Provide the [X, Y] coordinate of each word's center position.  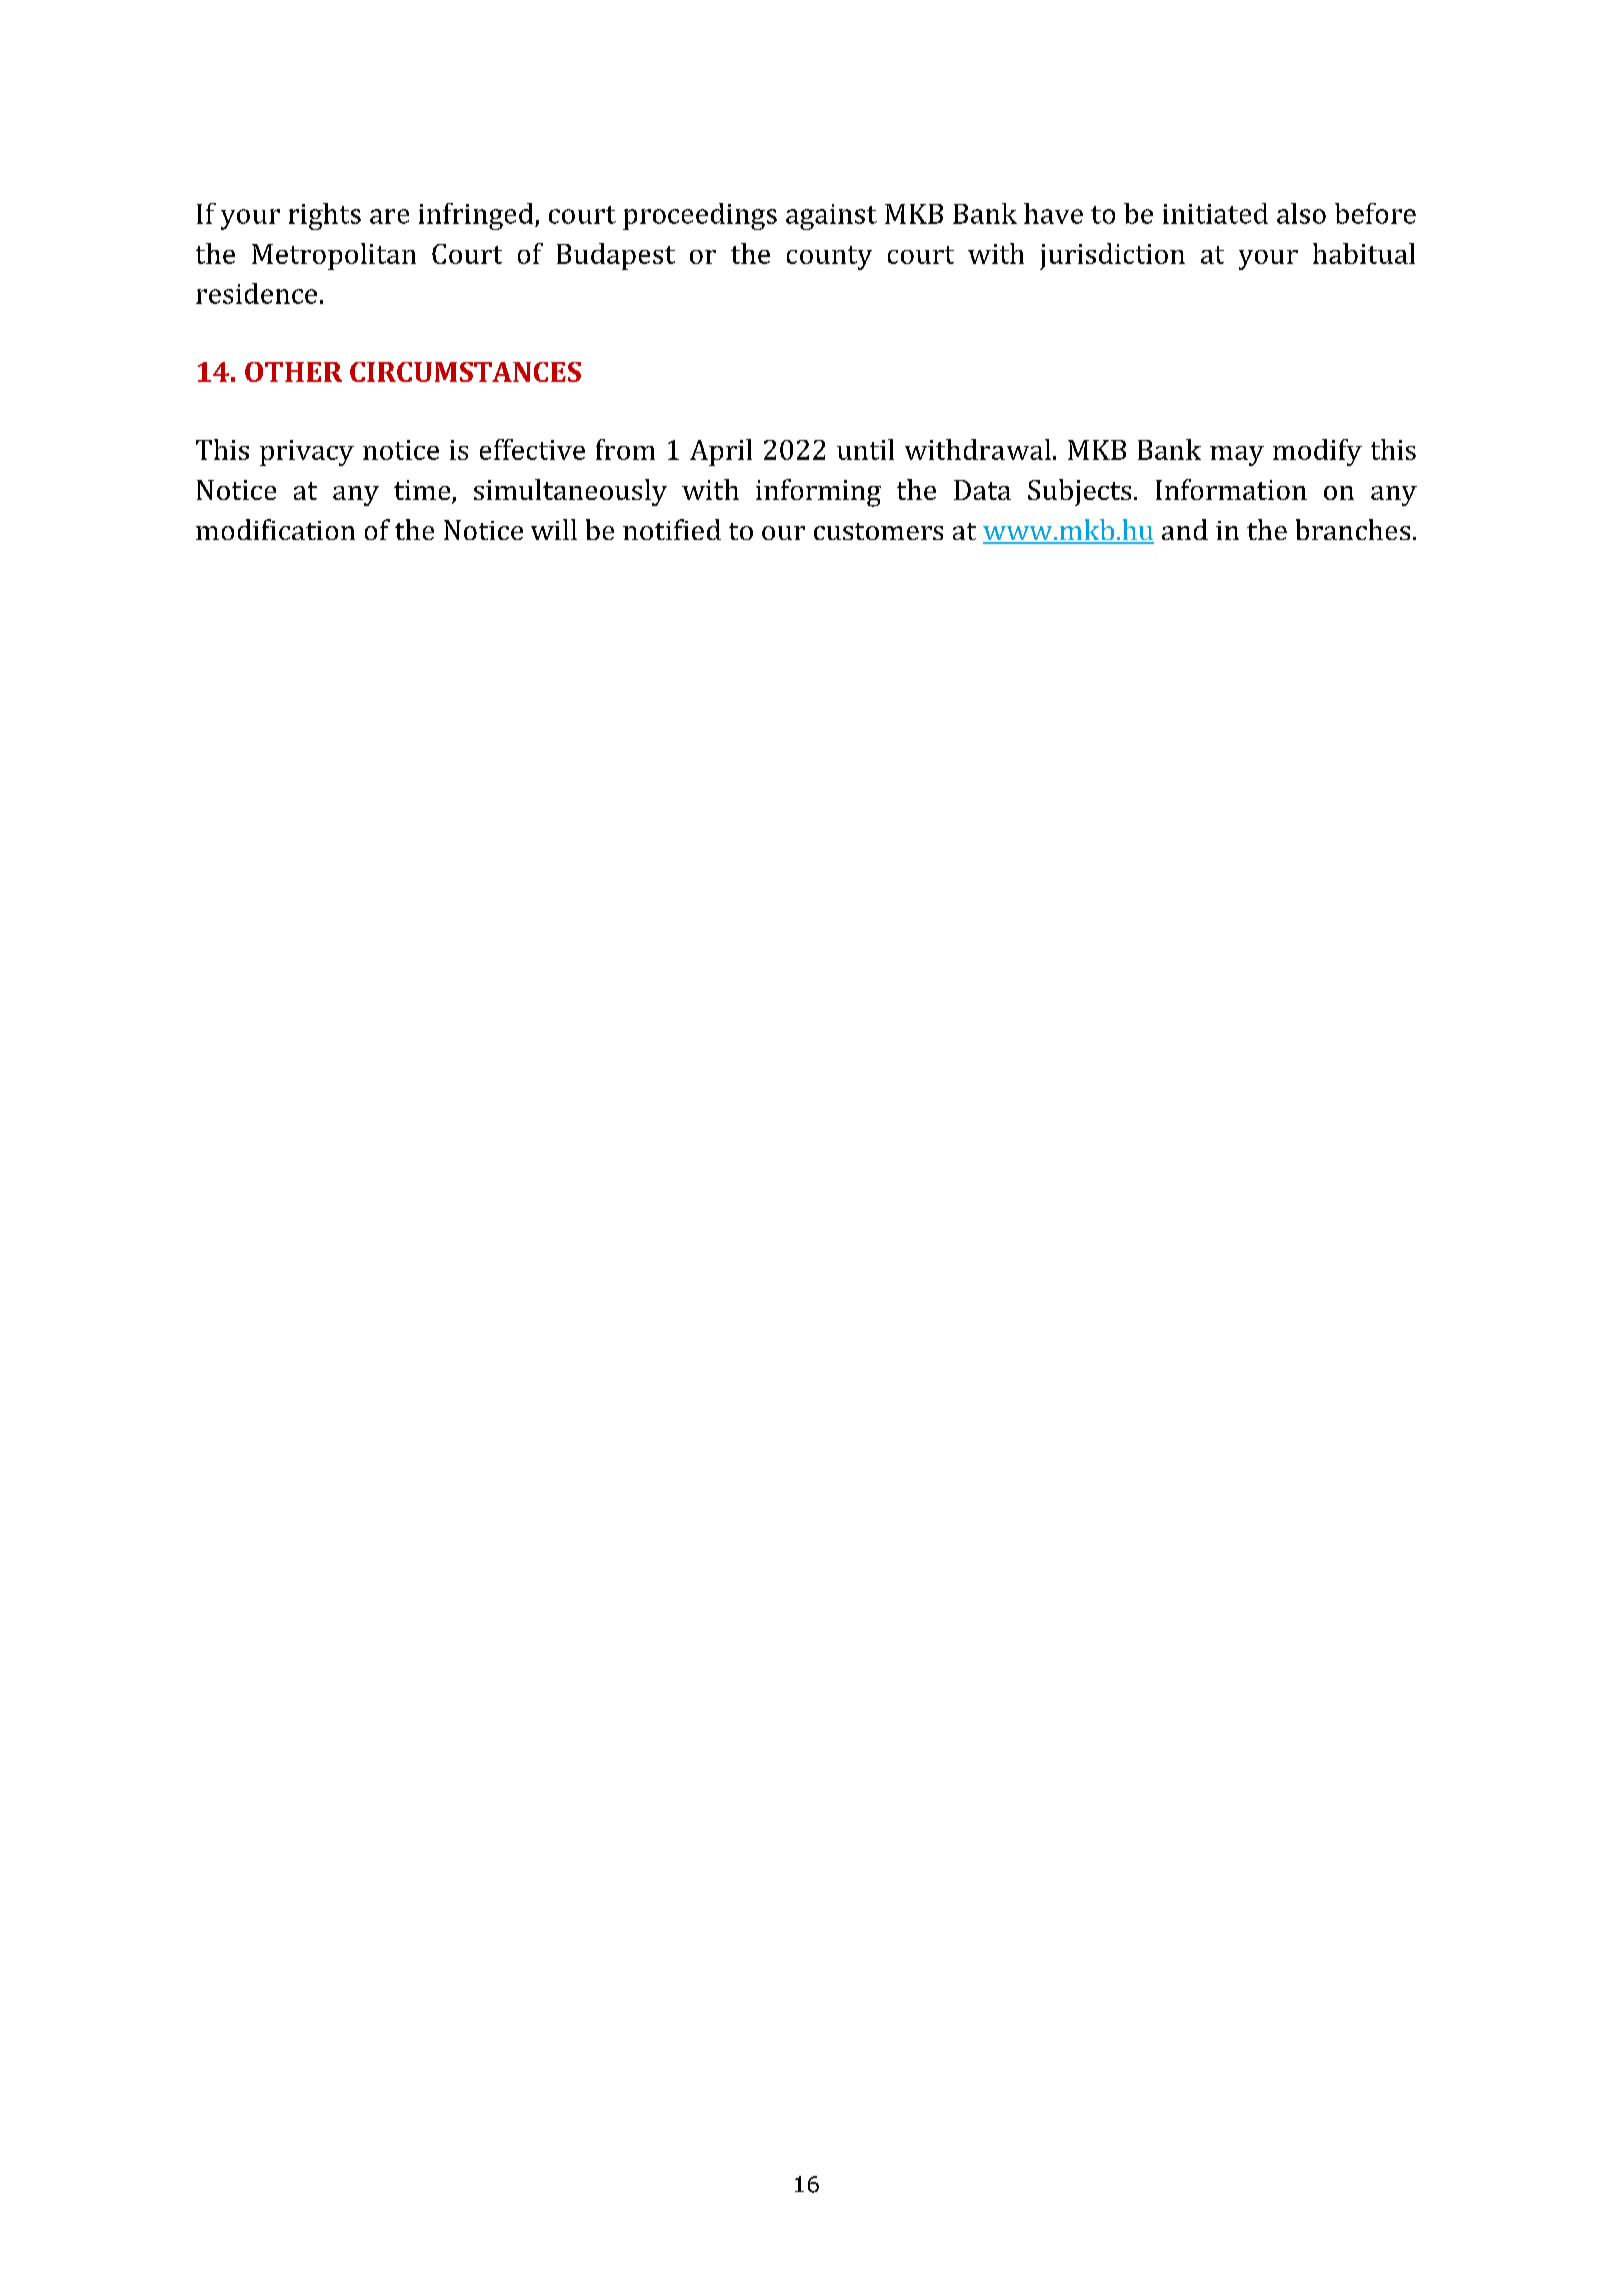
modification [275, 529]
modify [1317, 452]
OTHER [293, 372]
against [831, 217]
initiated [1215, 213]
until [865, 449]
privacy [307, 453]
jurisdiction [1112, 256]
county [829, 258]
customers [878, 531]
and [1185, 529]
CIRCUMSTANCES [465, 372]
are [389, 216]
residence [256, 293]
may [1237, 456]
